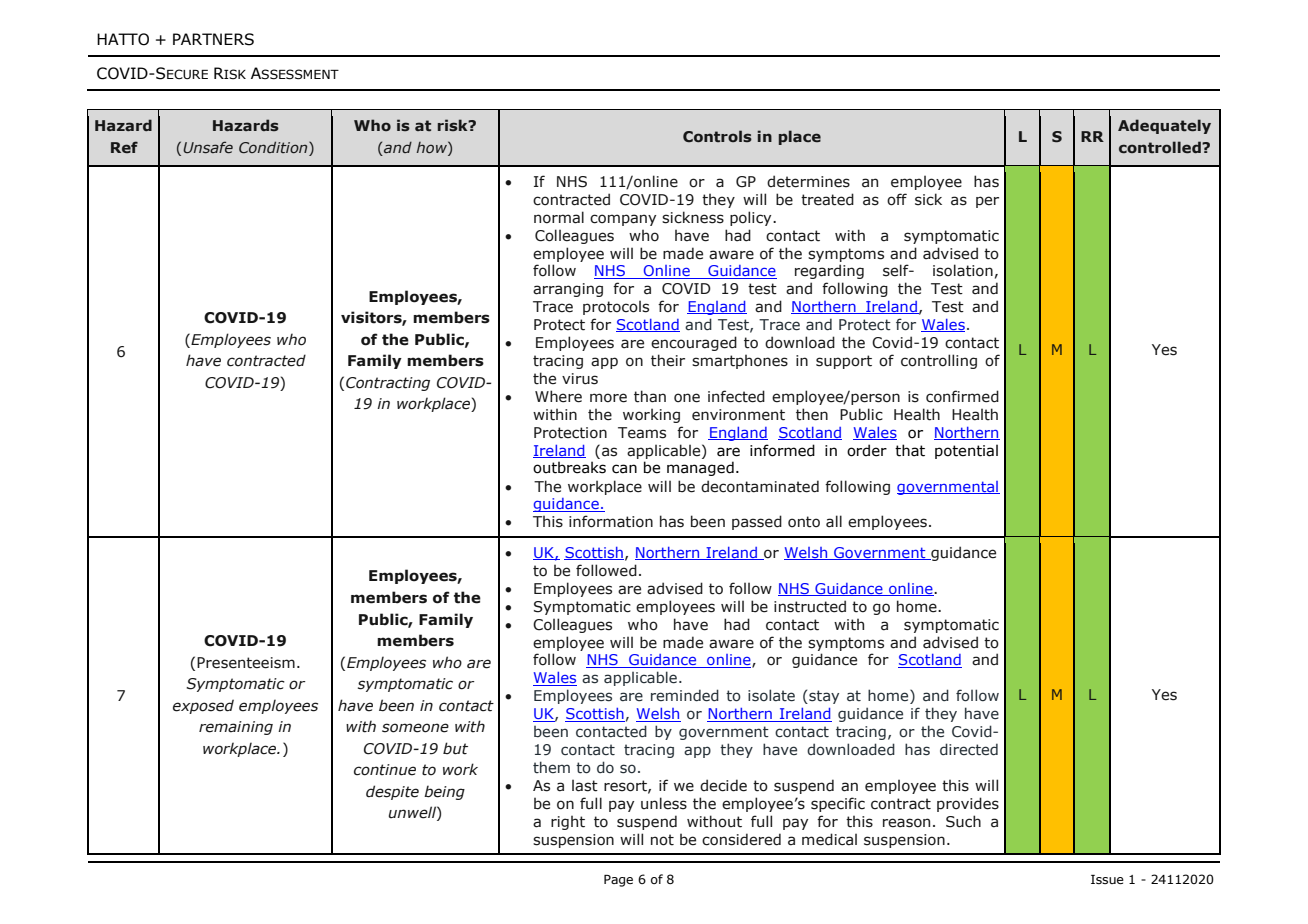 The image size is (1308, 924). I want to click on PARTNERS, so click(213, 39).
